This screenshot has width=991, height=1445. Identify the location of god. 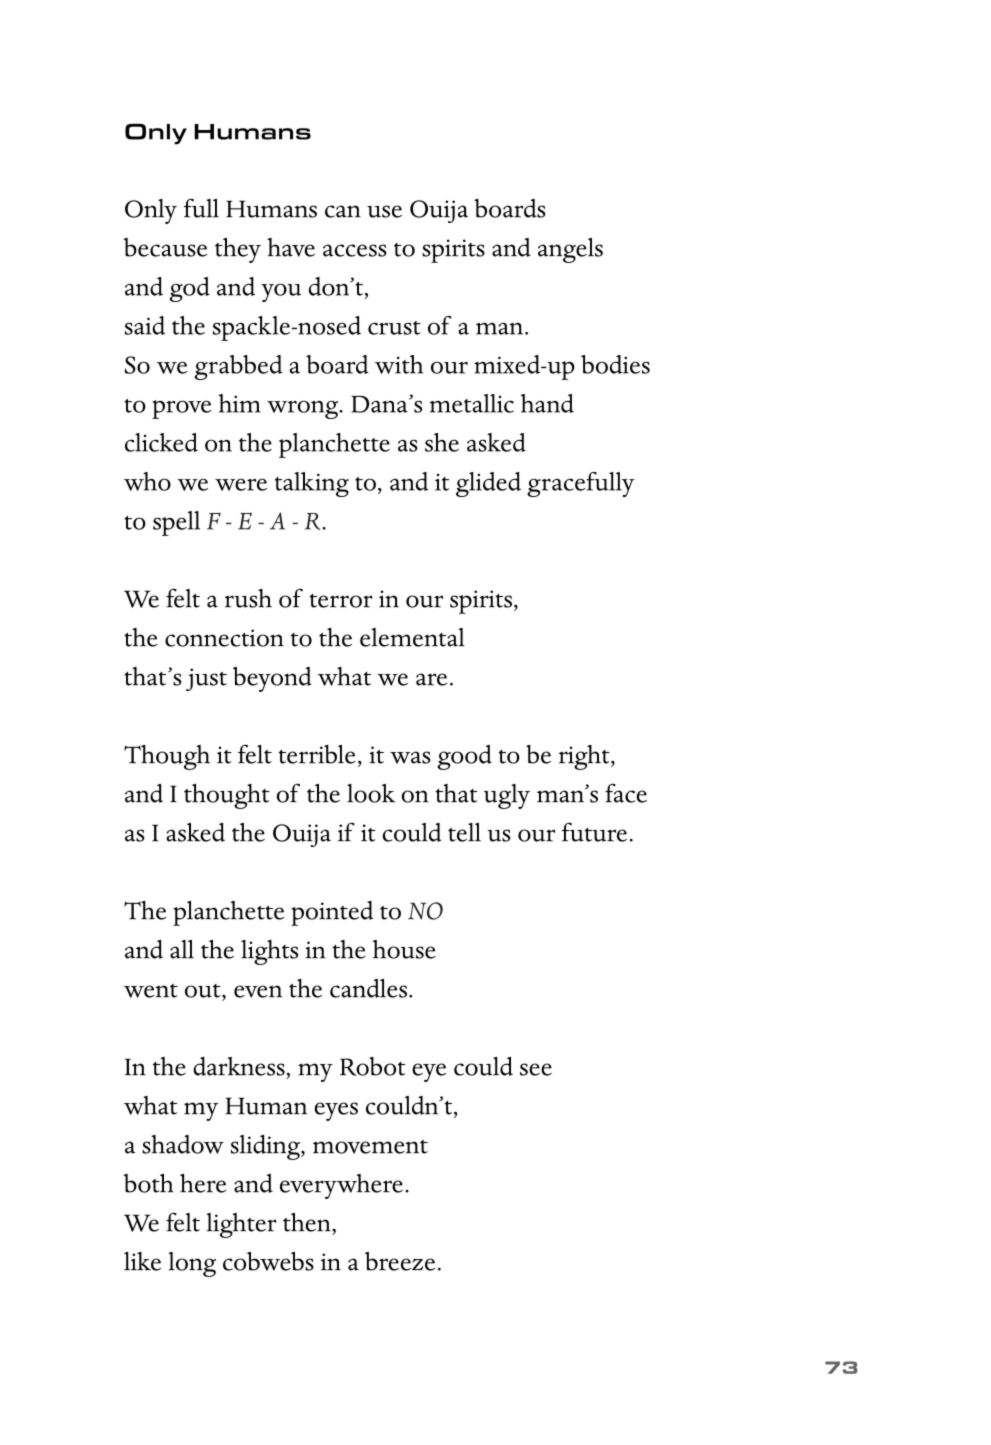
(190, 289).
